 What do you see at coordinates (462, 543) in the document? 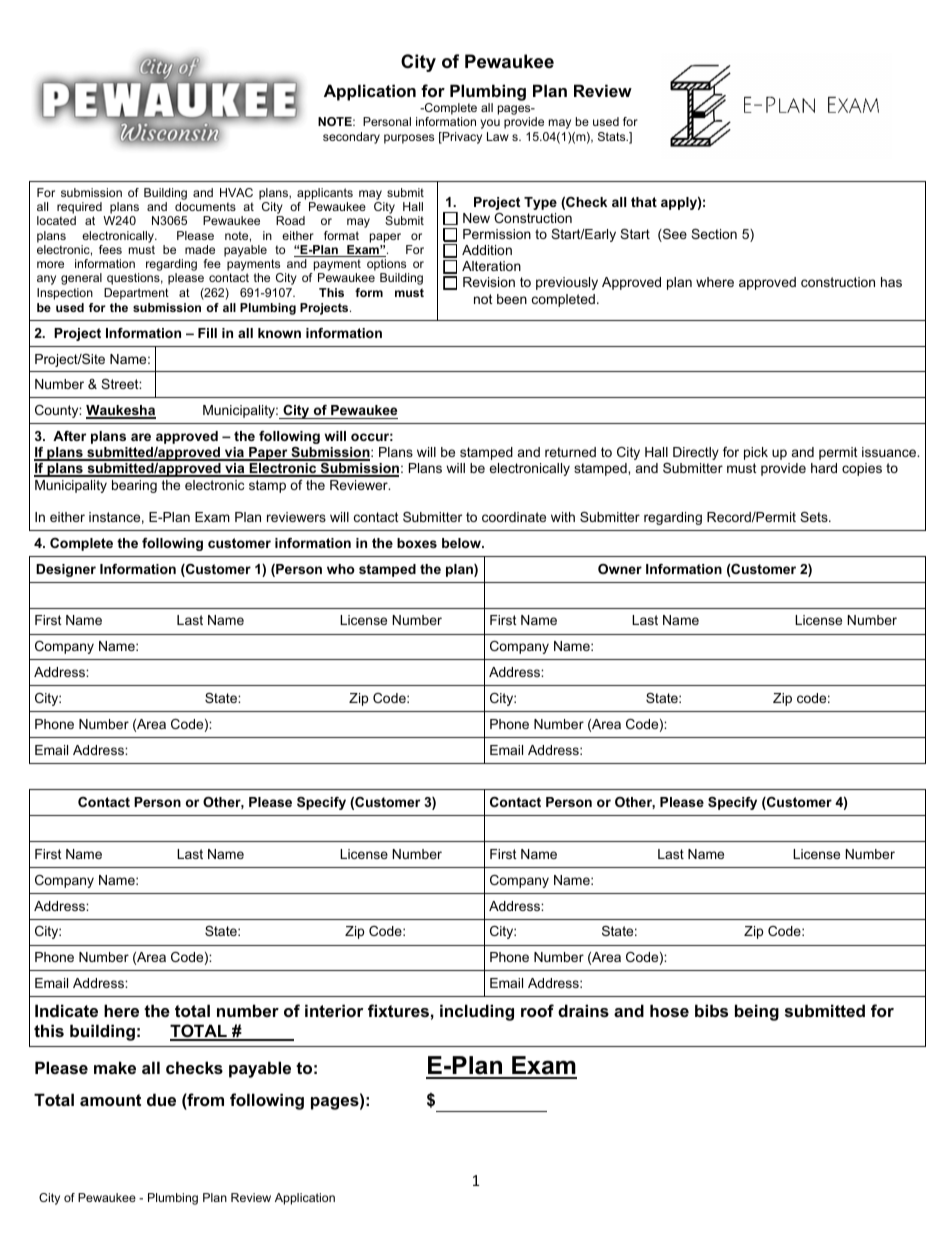
I see `below` at bounding box center [462, 543].
